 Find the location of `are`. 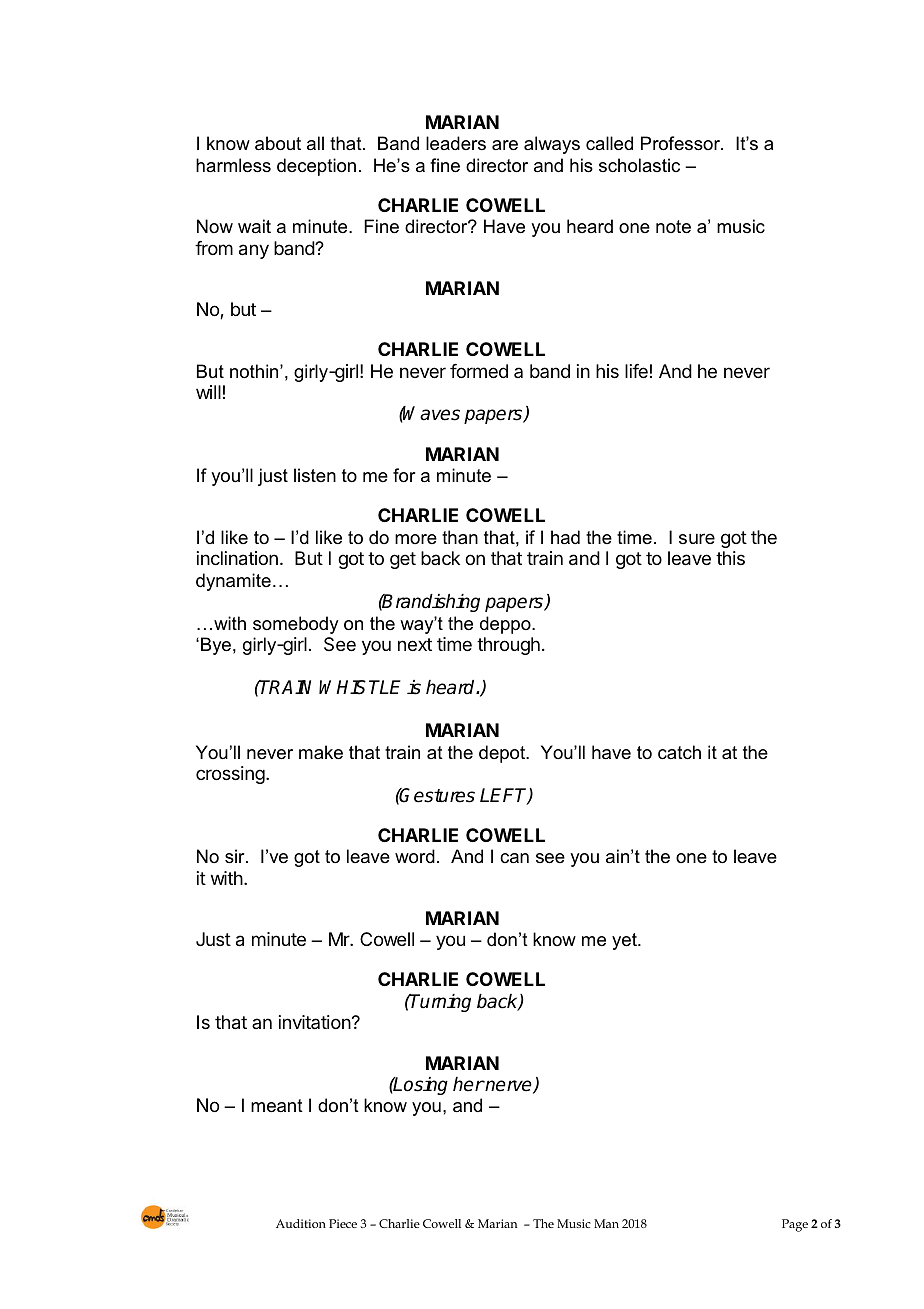

are is located at coordinates (505, 145).
